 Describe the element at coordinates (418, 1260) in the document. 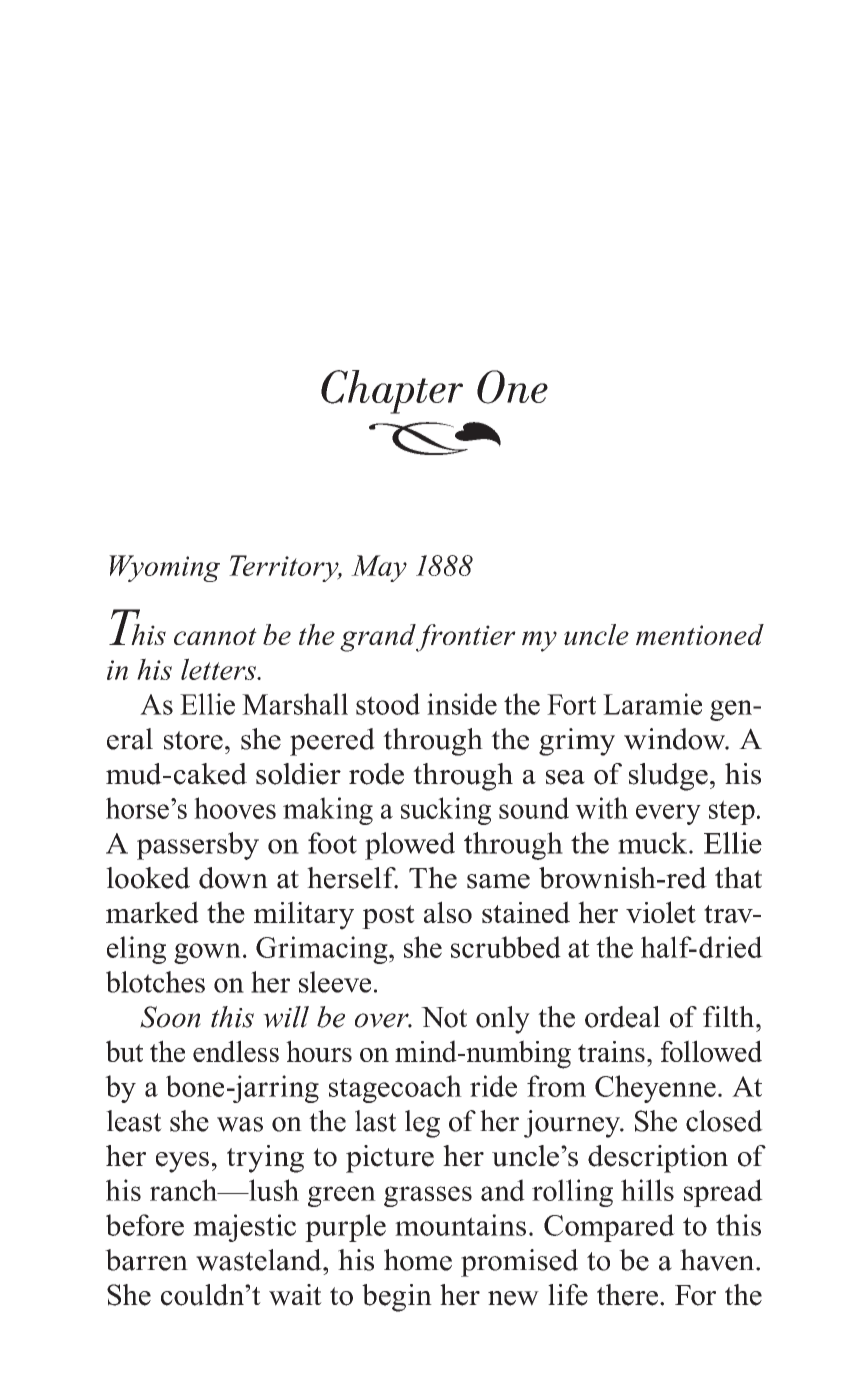

I see `home` at that location.
